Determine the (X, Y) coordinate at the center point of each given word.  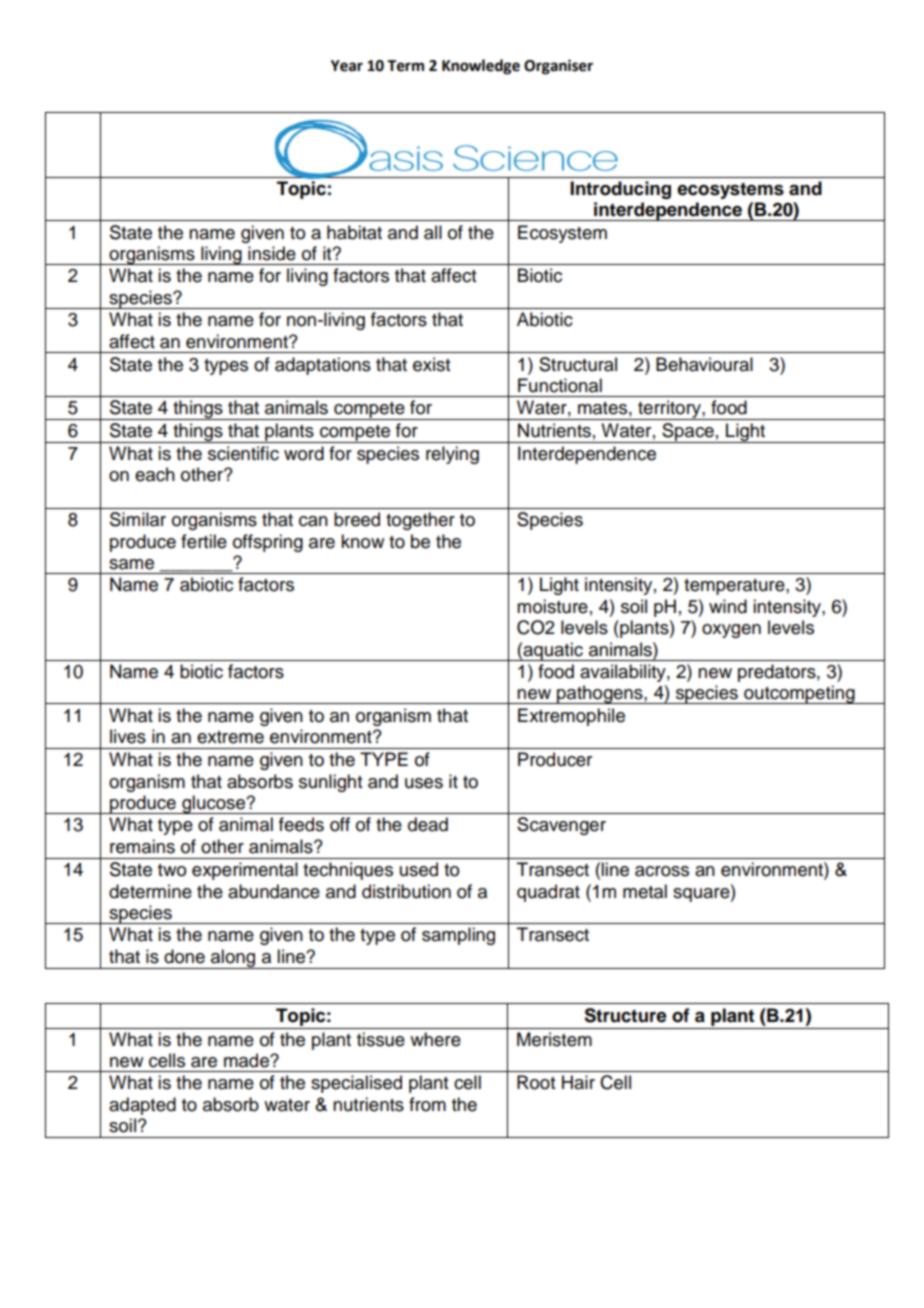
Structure (625, 1015)
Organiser (558, 67)
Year (347, 66)
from (427, 1104)
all (433, 232)
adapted (142, 1106)
